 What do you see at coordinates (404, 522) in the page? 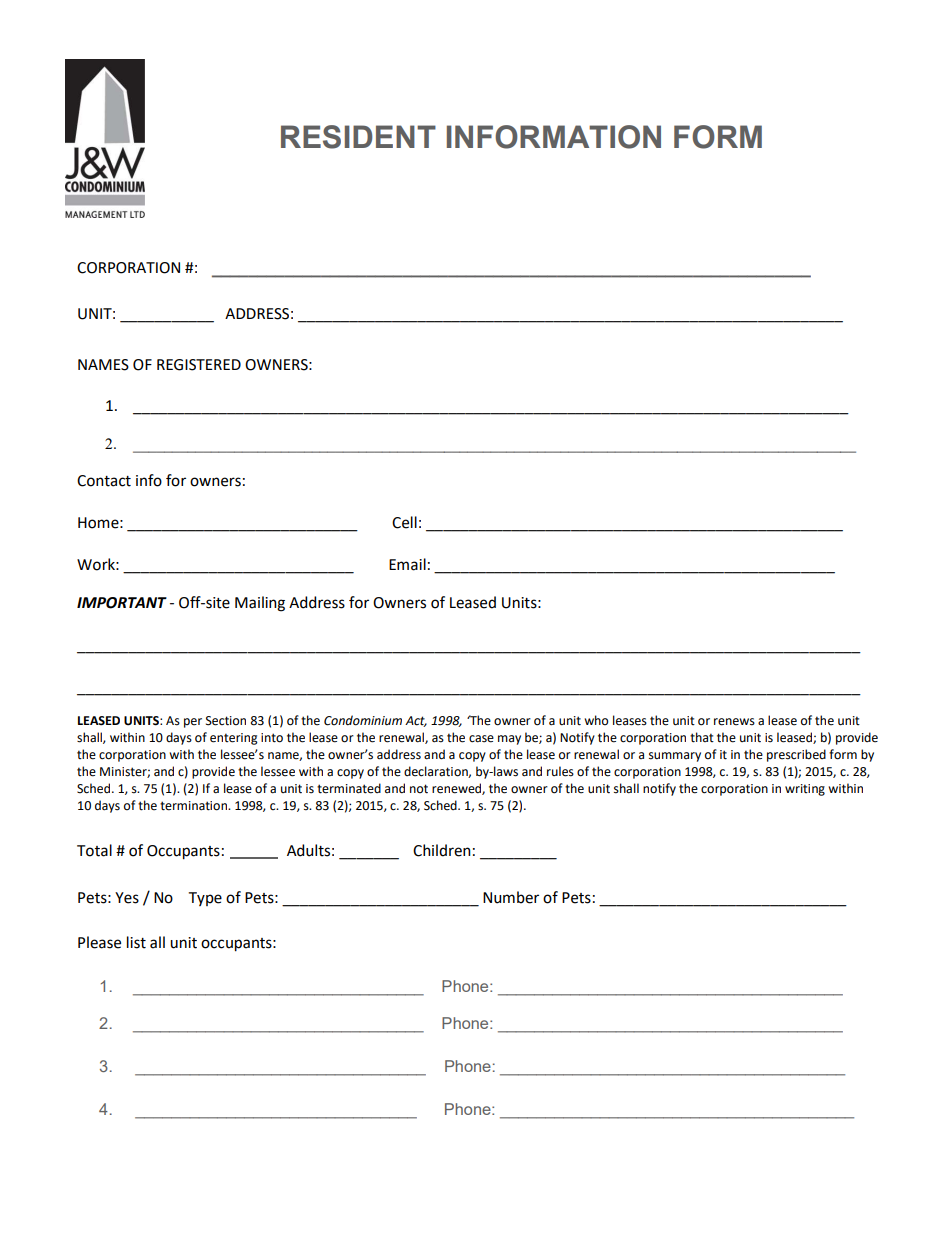
I see `Cell` at bounding box center [404, 522].
